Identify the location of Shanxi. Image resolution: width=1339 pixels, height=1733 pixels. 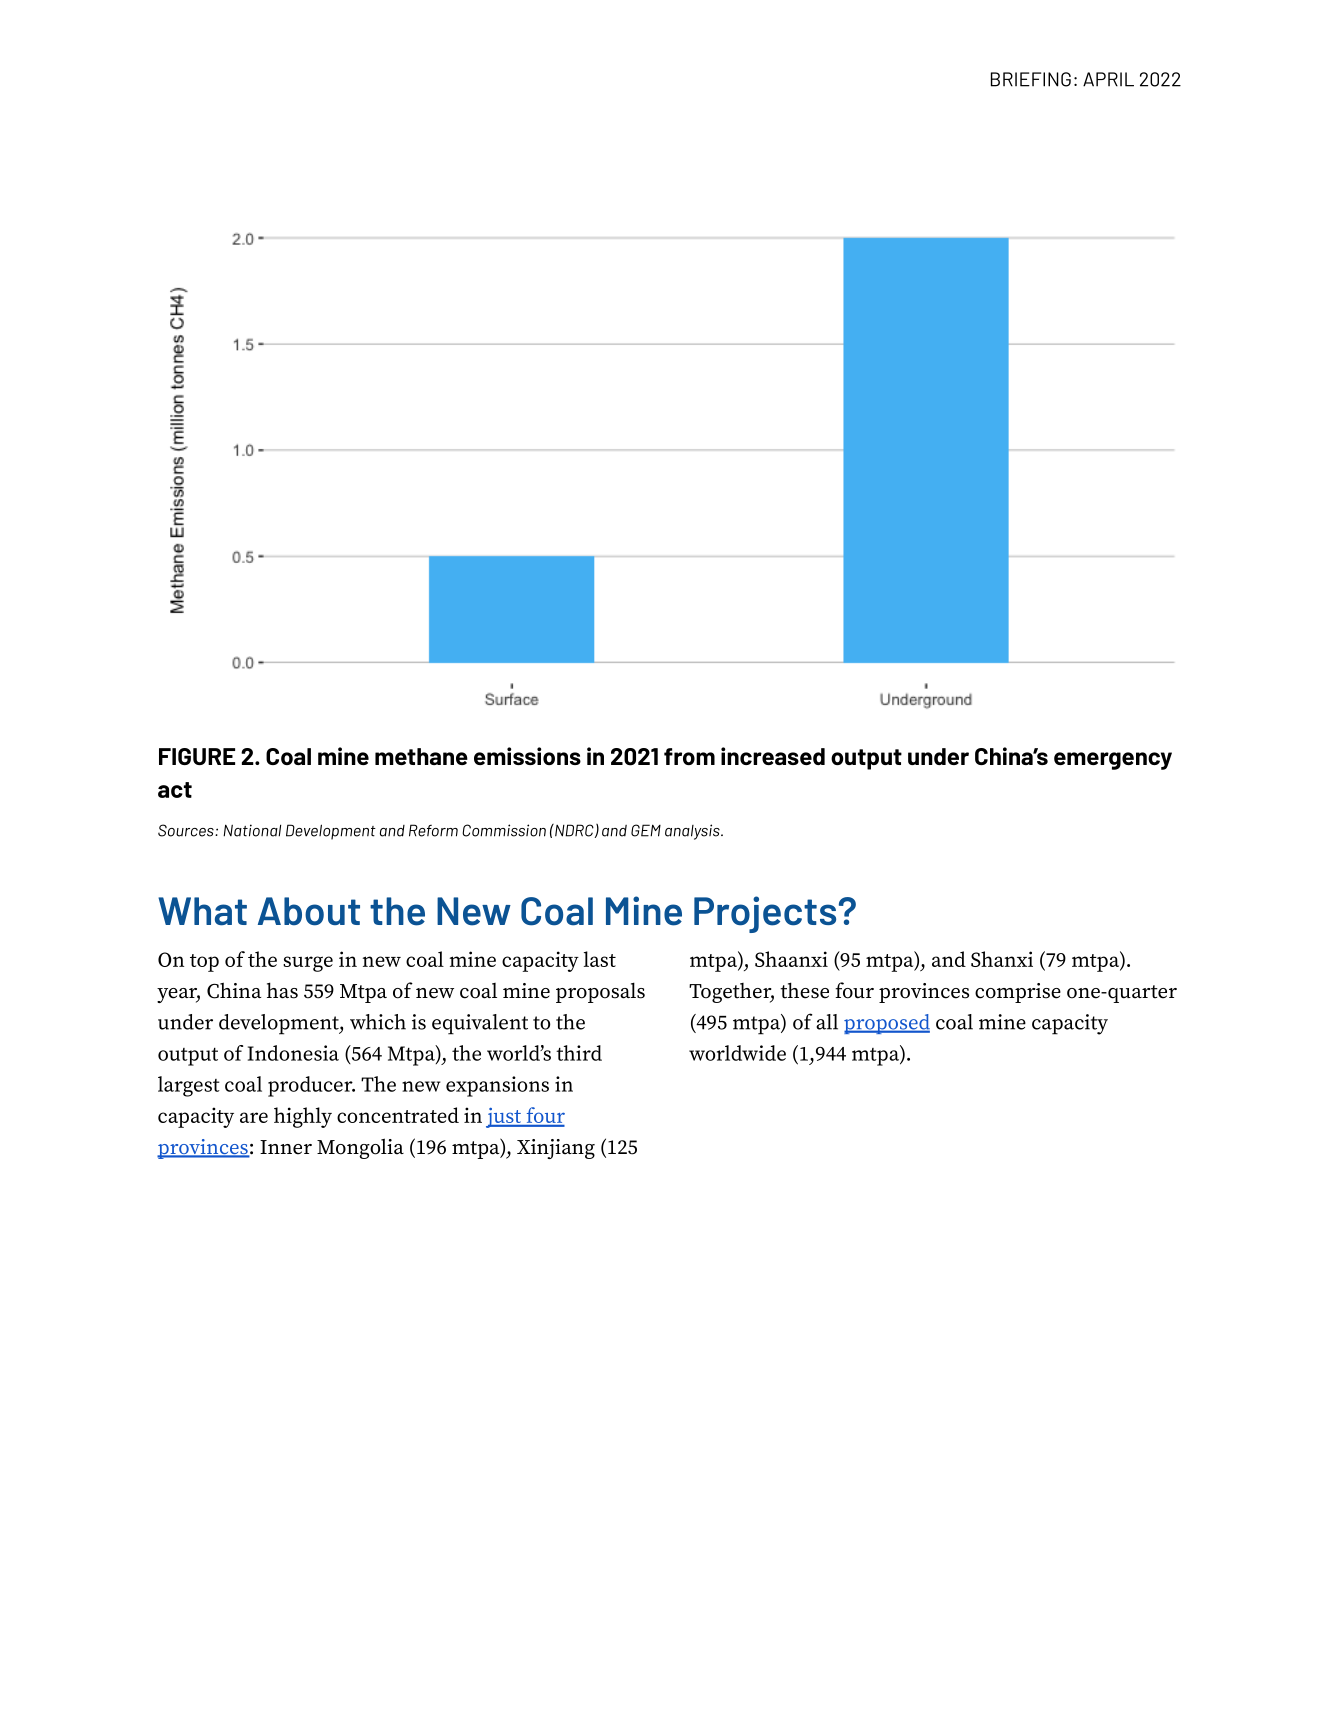
(1002, 959).
